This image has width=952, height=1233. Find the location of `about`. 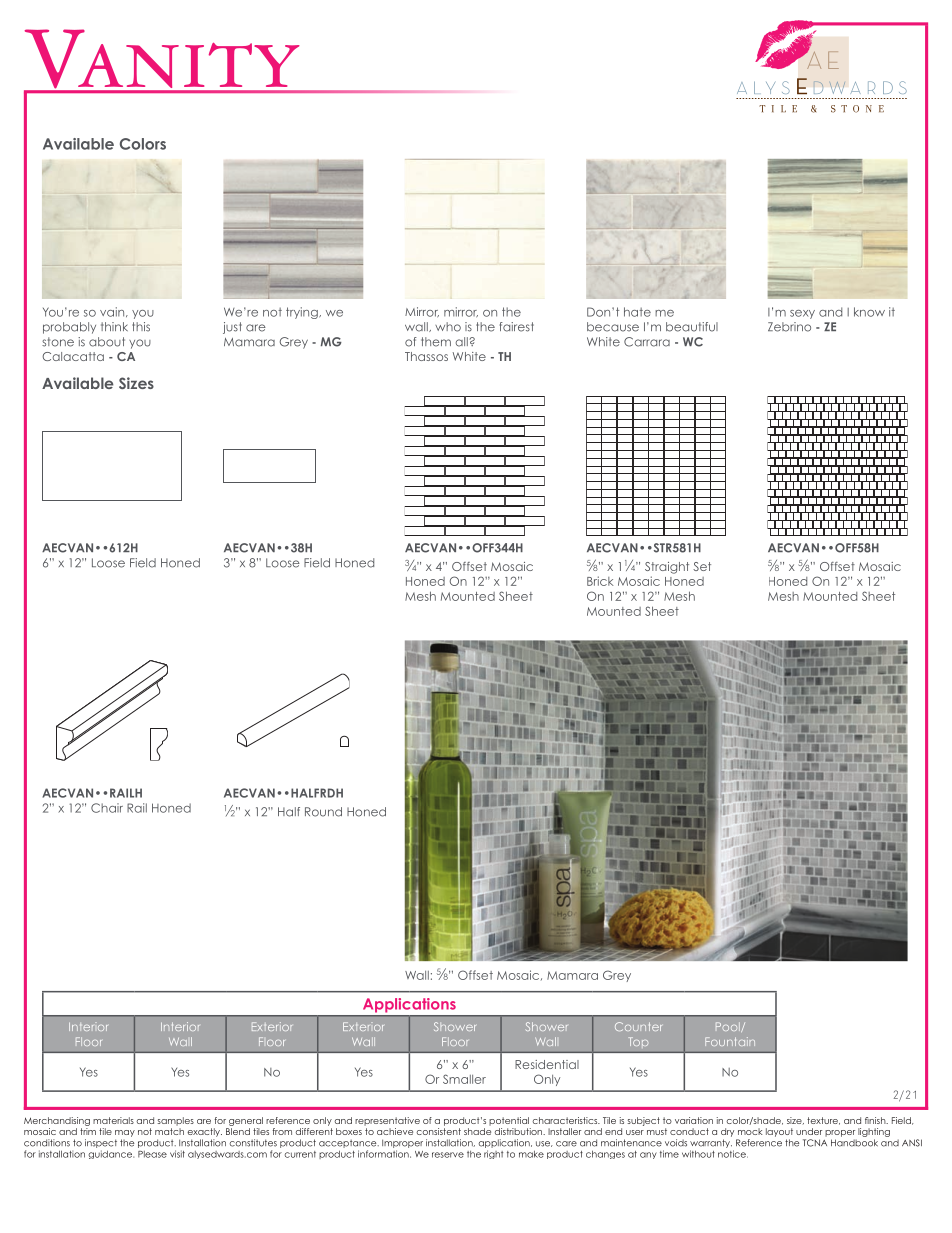

about is located at coordinates (107, 342).
